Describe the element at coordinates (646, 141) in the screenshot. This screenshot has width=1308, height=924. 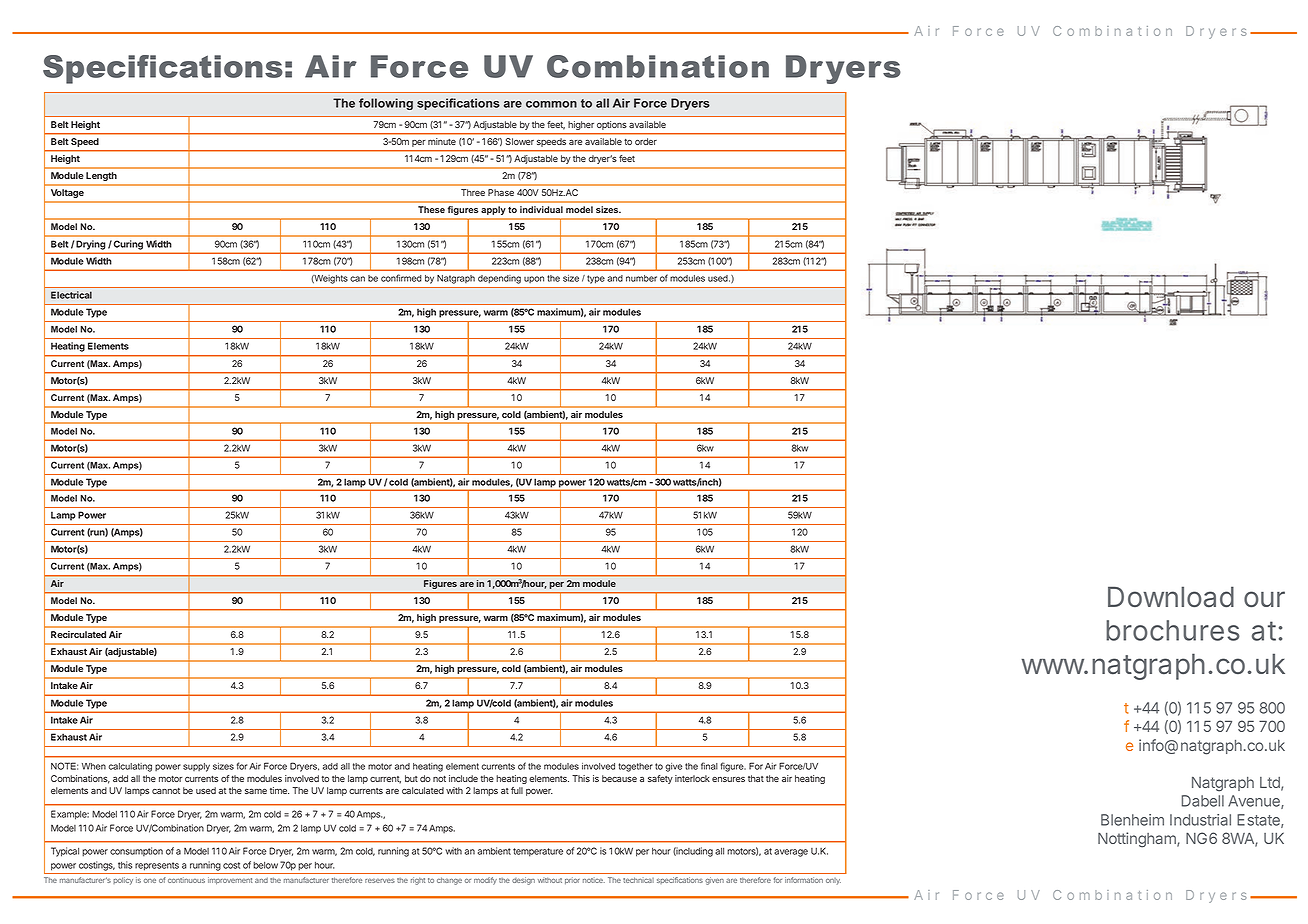
I see `order` at that location.
